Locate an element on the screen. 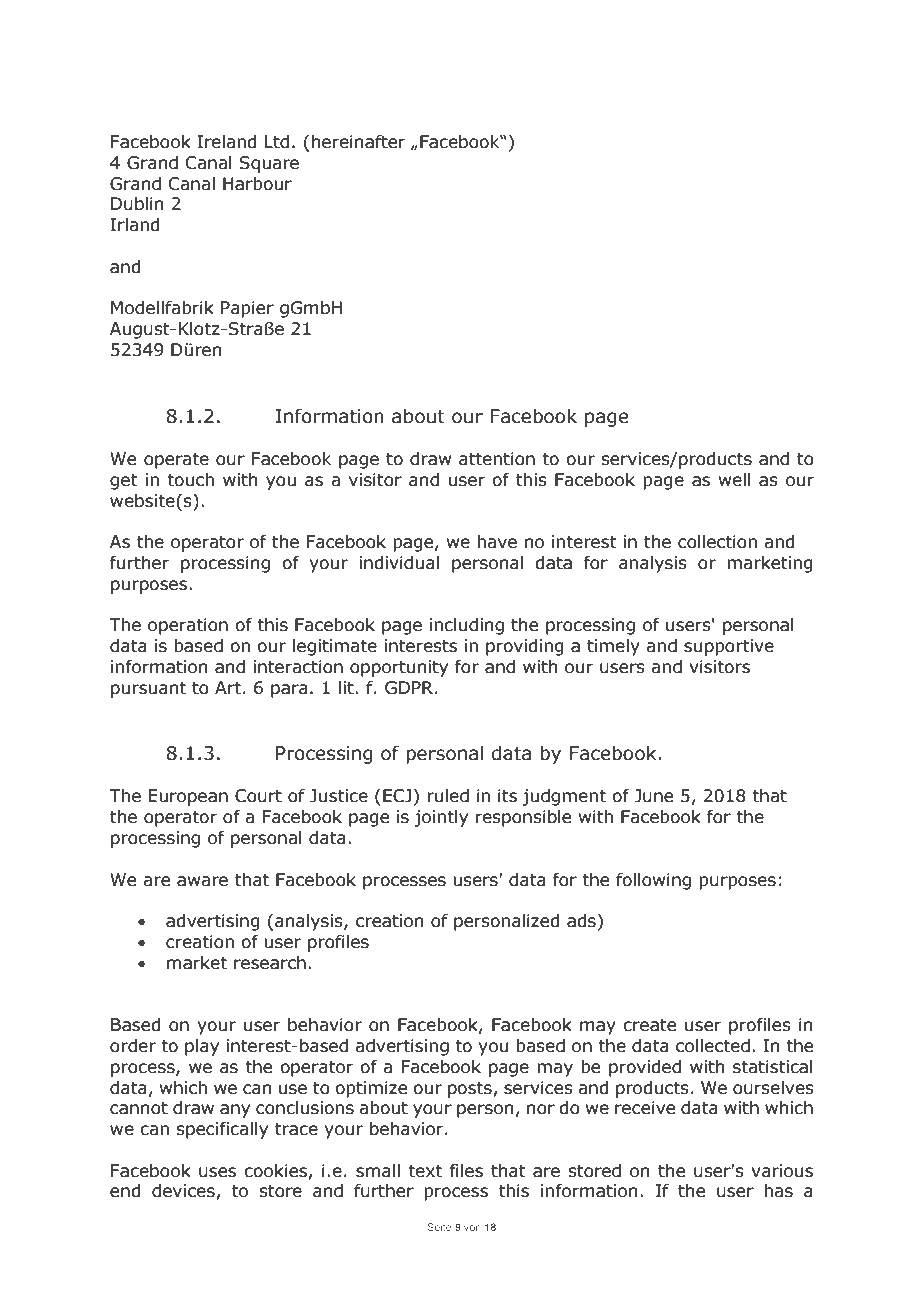  Ireland is located at coordinates (227, 142).
